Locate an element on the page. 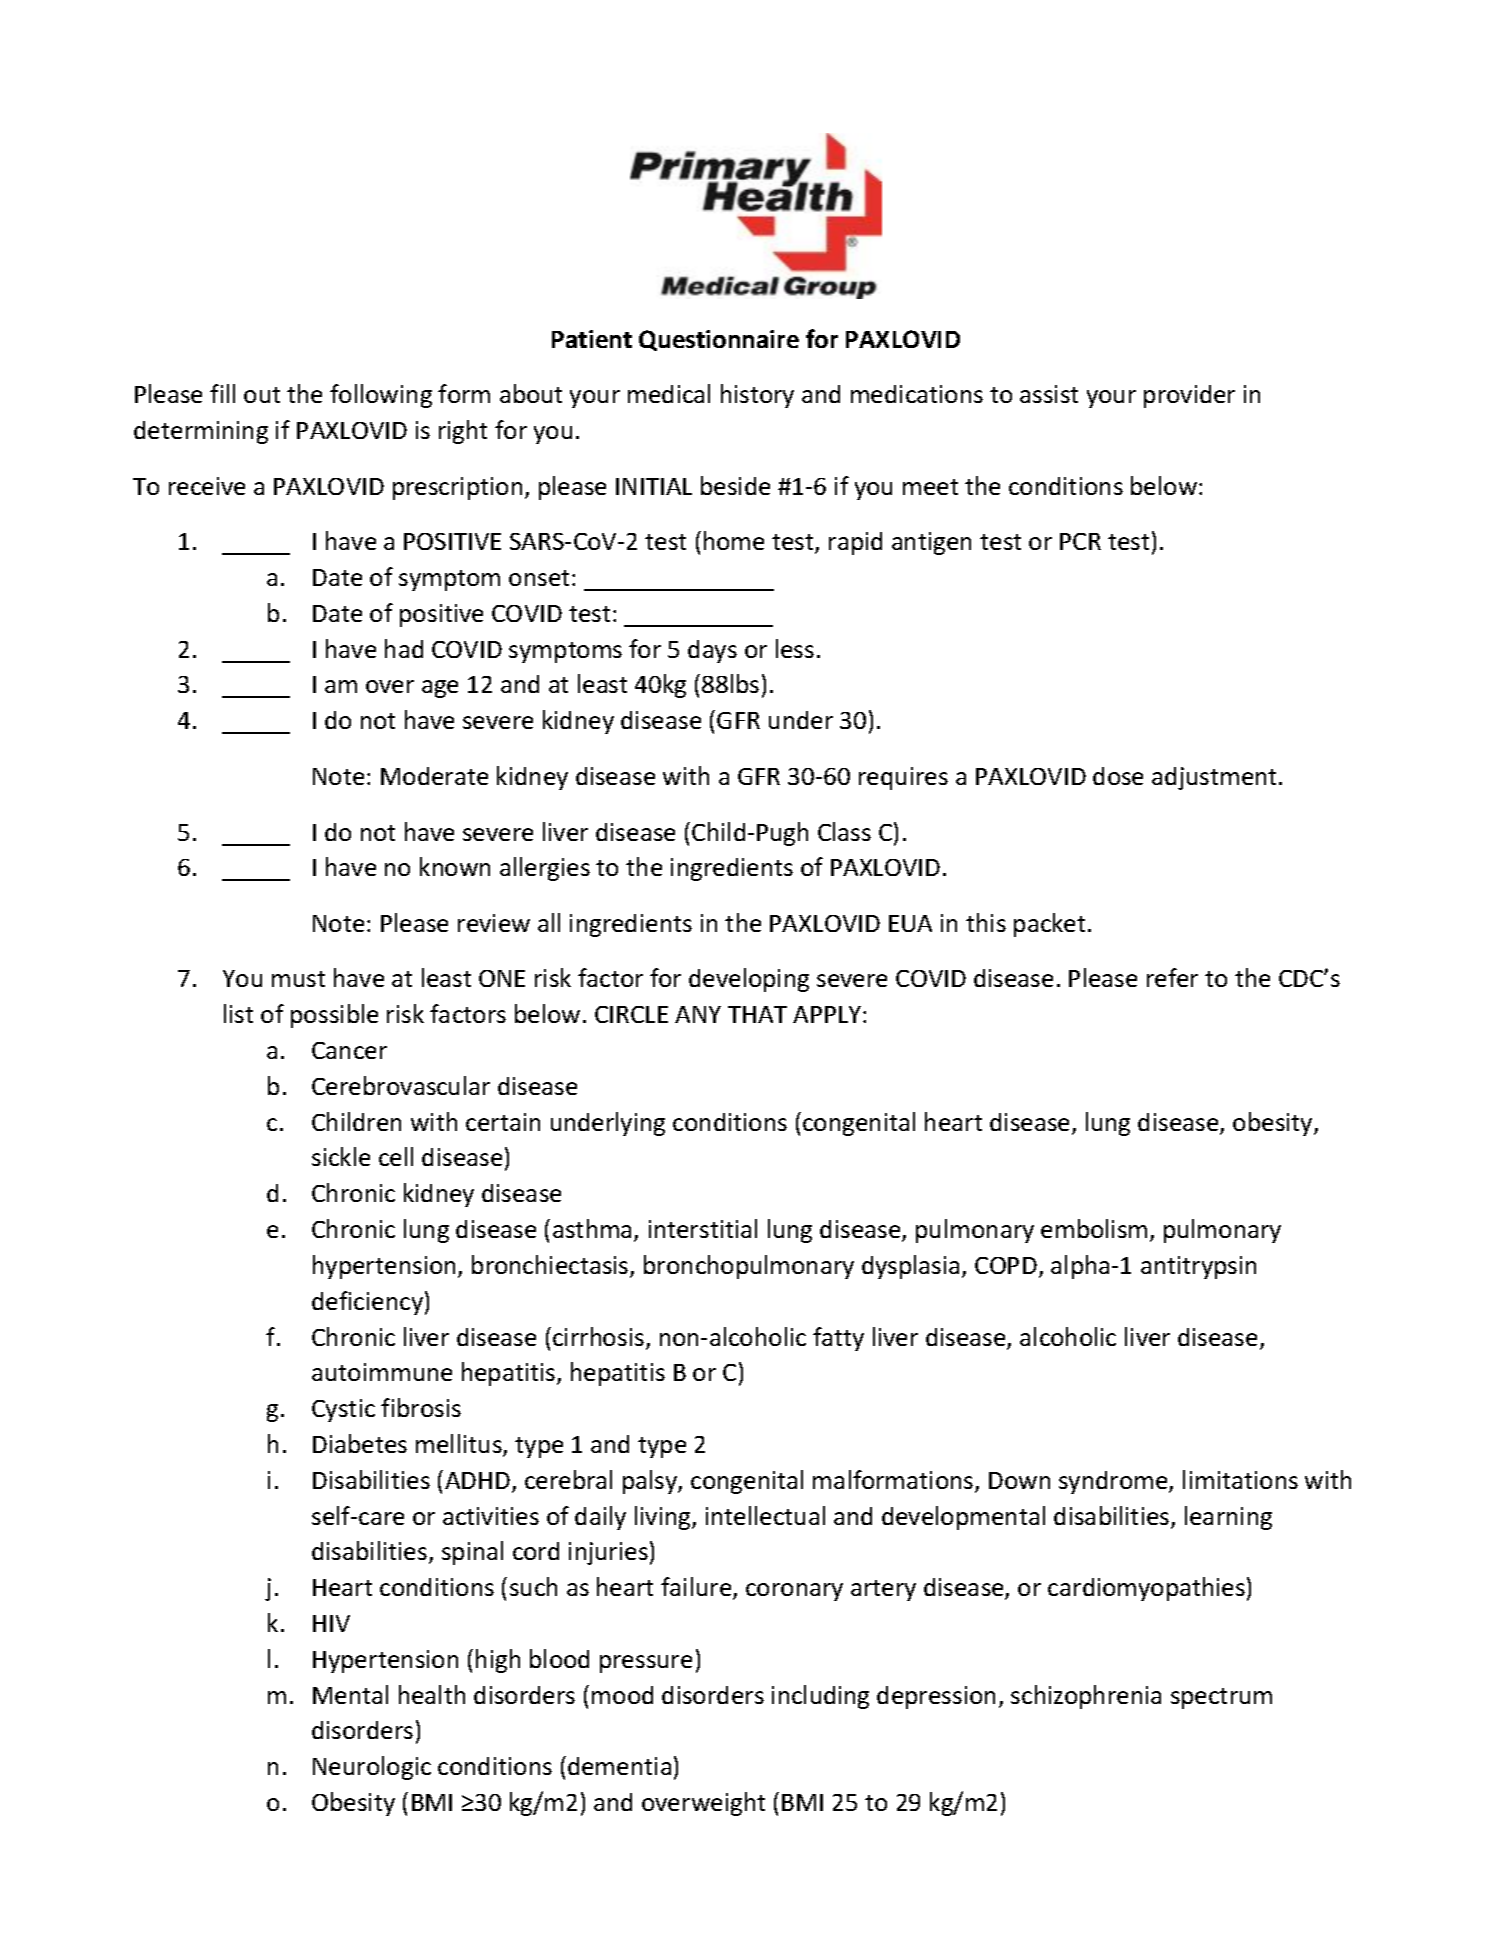 This document has width=1512, height=1957. Neurologic is located at coordinates (372, 1768).
